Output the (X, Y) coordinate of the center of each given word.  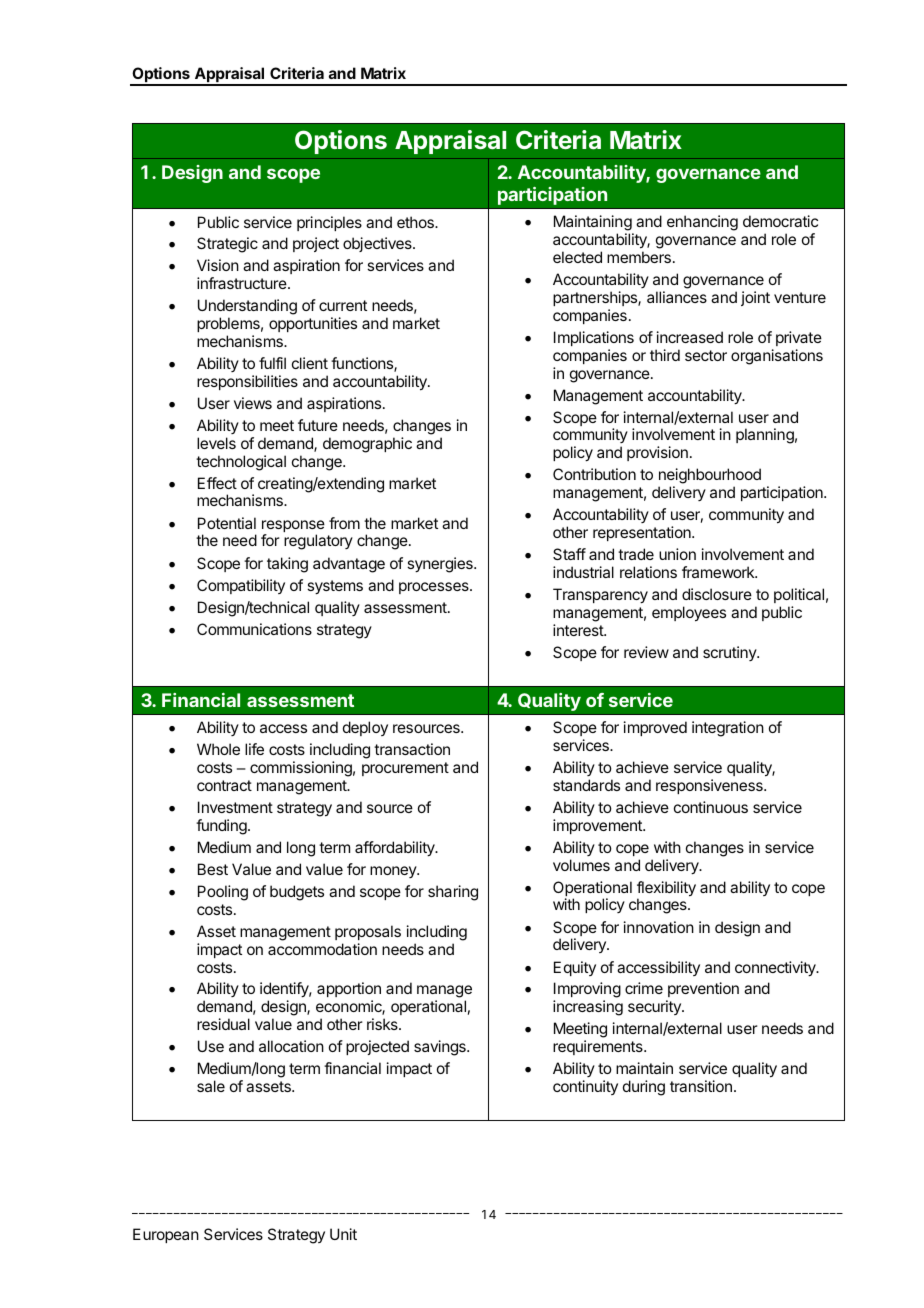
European (166, 1235)
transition (701, 1086)
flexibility (666, 890)
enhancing (702, 223)
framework (719, 572)
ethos (416, 222)
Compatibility (241, 586)
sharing (453, 893)
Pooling (223, 893)
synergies (441, 565)
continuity (585, 1087)
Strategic (227, 245)
